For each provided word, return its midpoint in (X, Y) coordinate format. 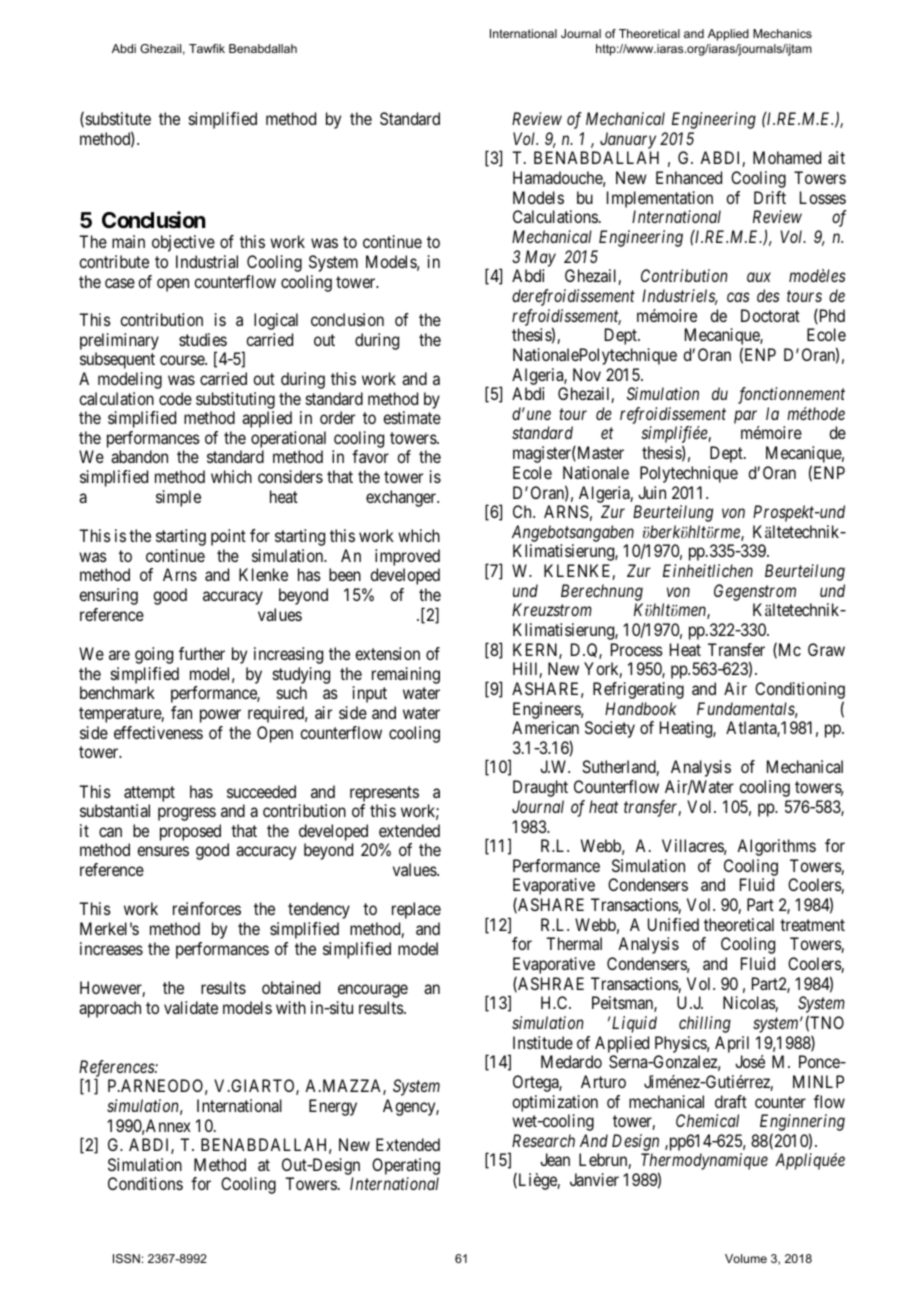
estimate (412, 417)
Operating (406, 1168)
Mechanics (782, 33)
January (628, 140)
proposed (190, 832)
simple (178, 498)
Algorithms (776, 847)
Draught (540, 788)
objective (183, 243)
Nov (587, 374)
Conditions (145, 1183)
